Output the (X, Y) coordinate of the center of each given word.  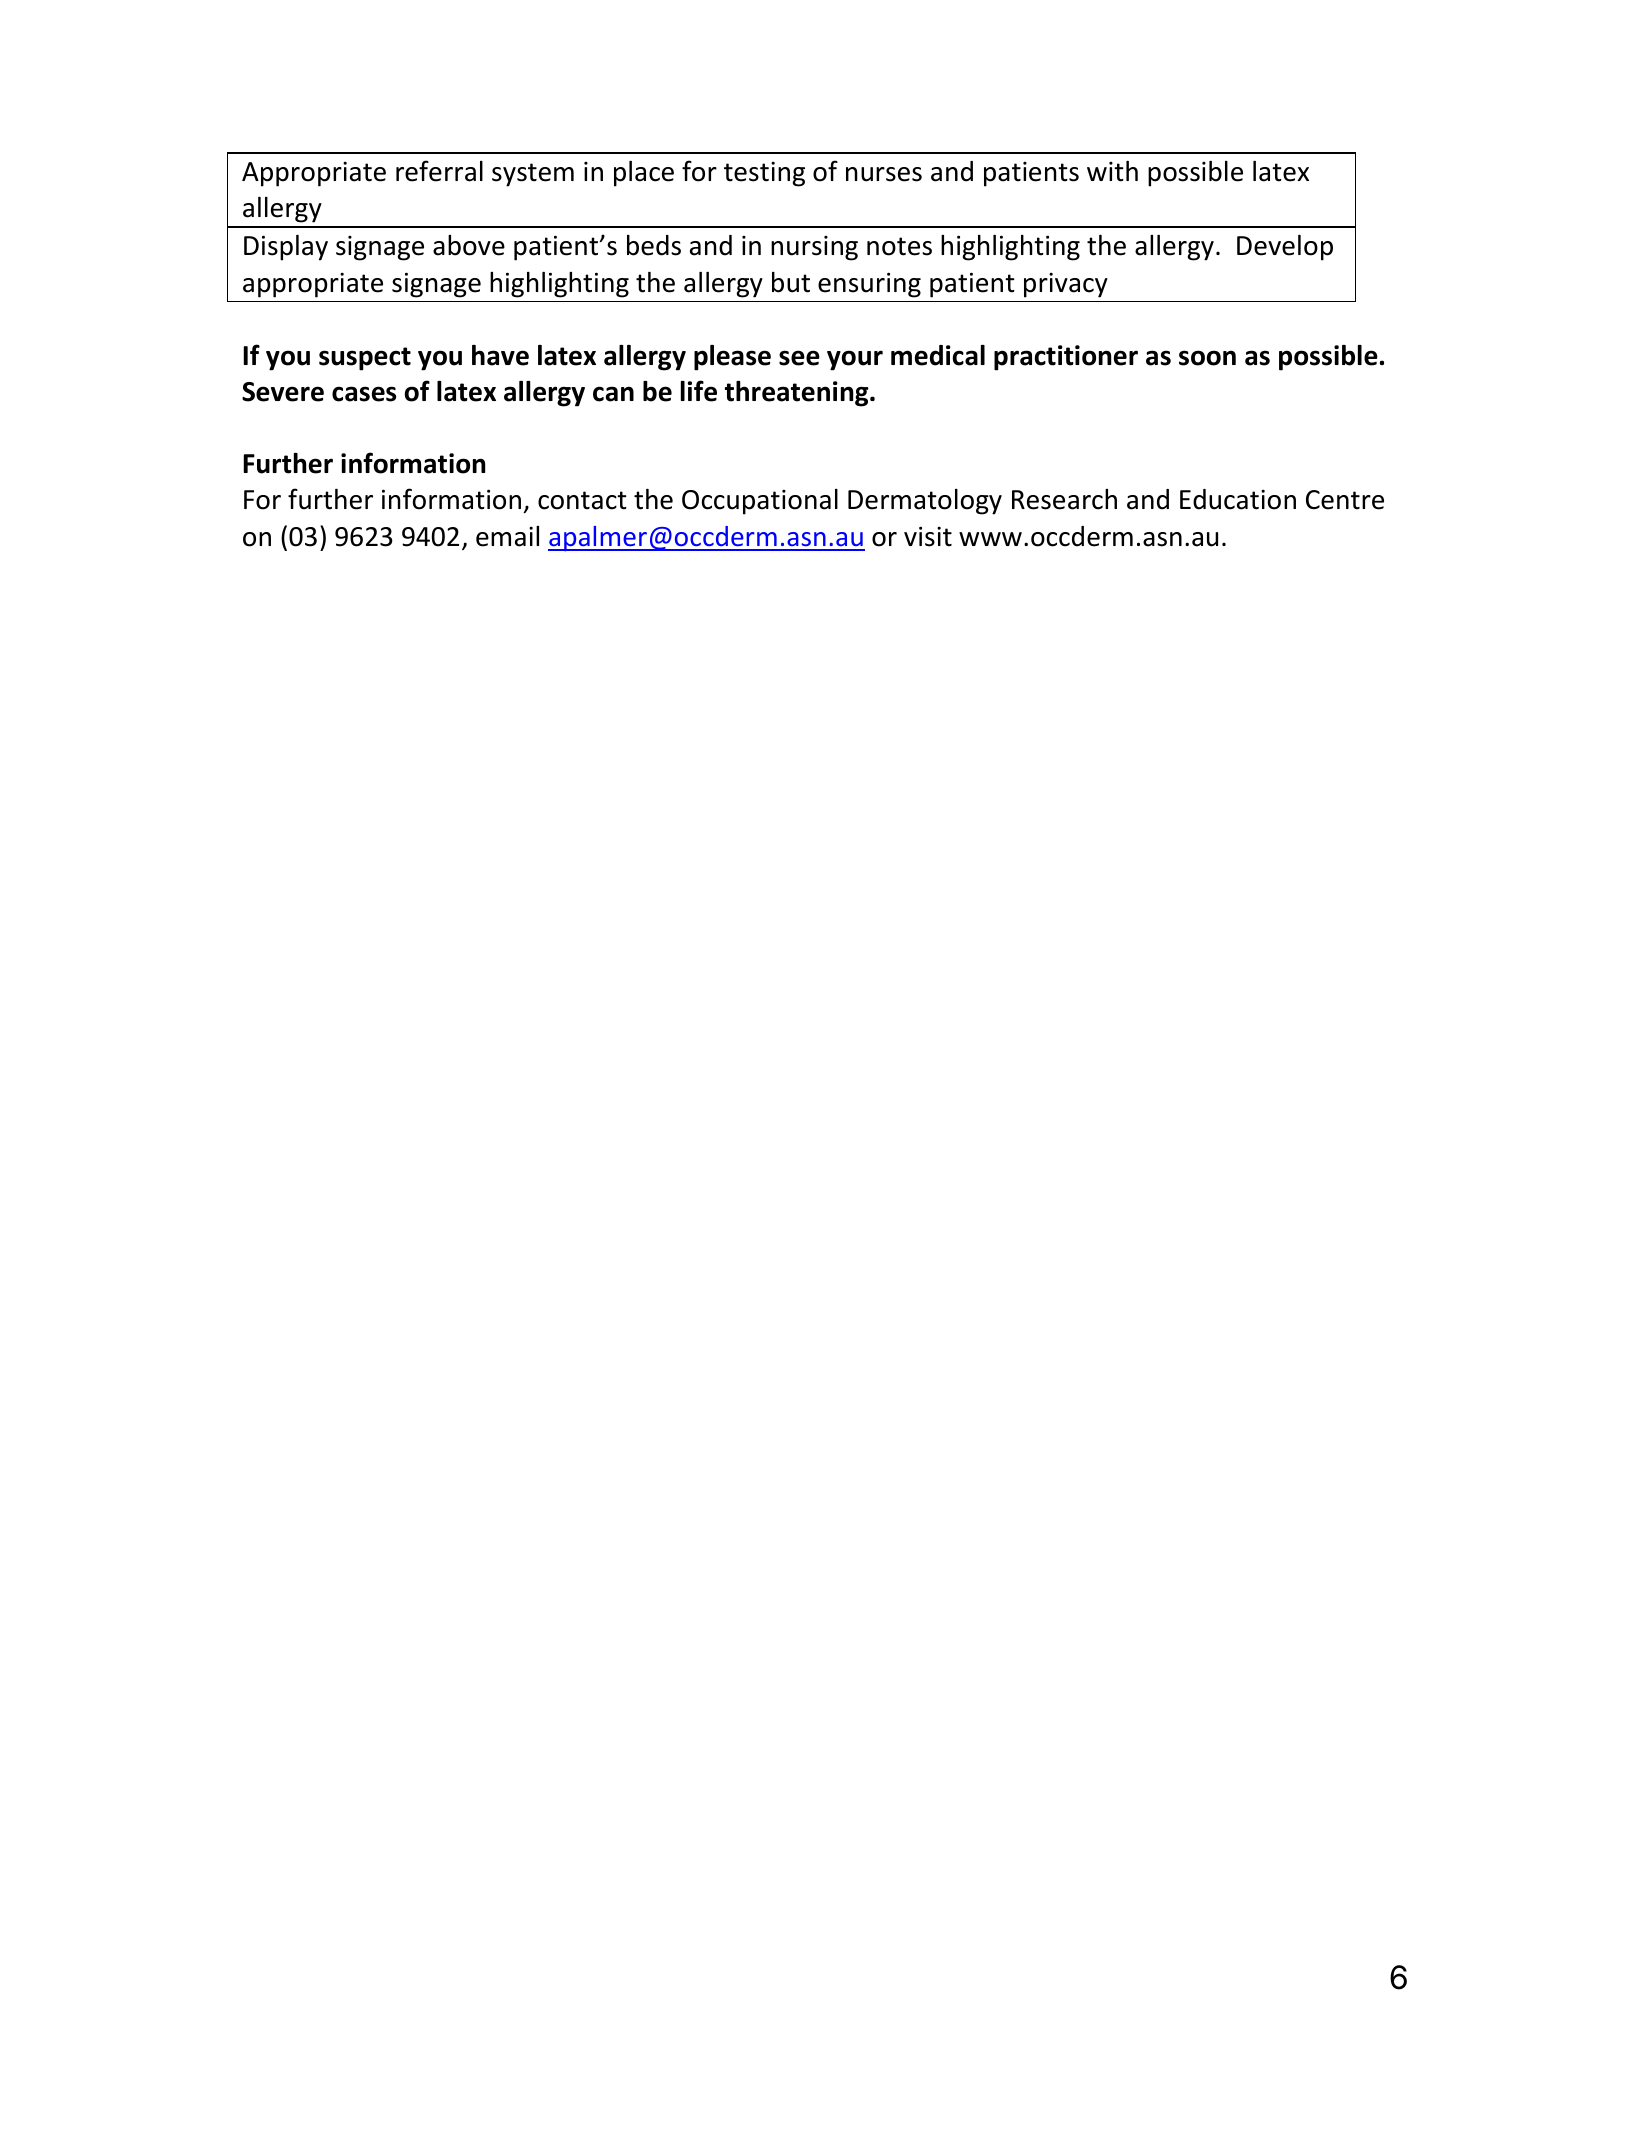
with (1112, 171)
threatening (798, 394)
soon (1207, 358)
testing (764, 174)
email (507, 536)
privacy (1066, 285)
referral (439, 171)
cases (364, 394)
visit (928, 536)
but (791, 282)
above (469, 245)
